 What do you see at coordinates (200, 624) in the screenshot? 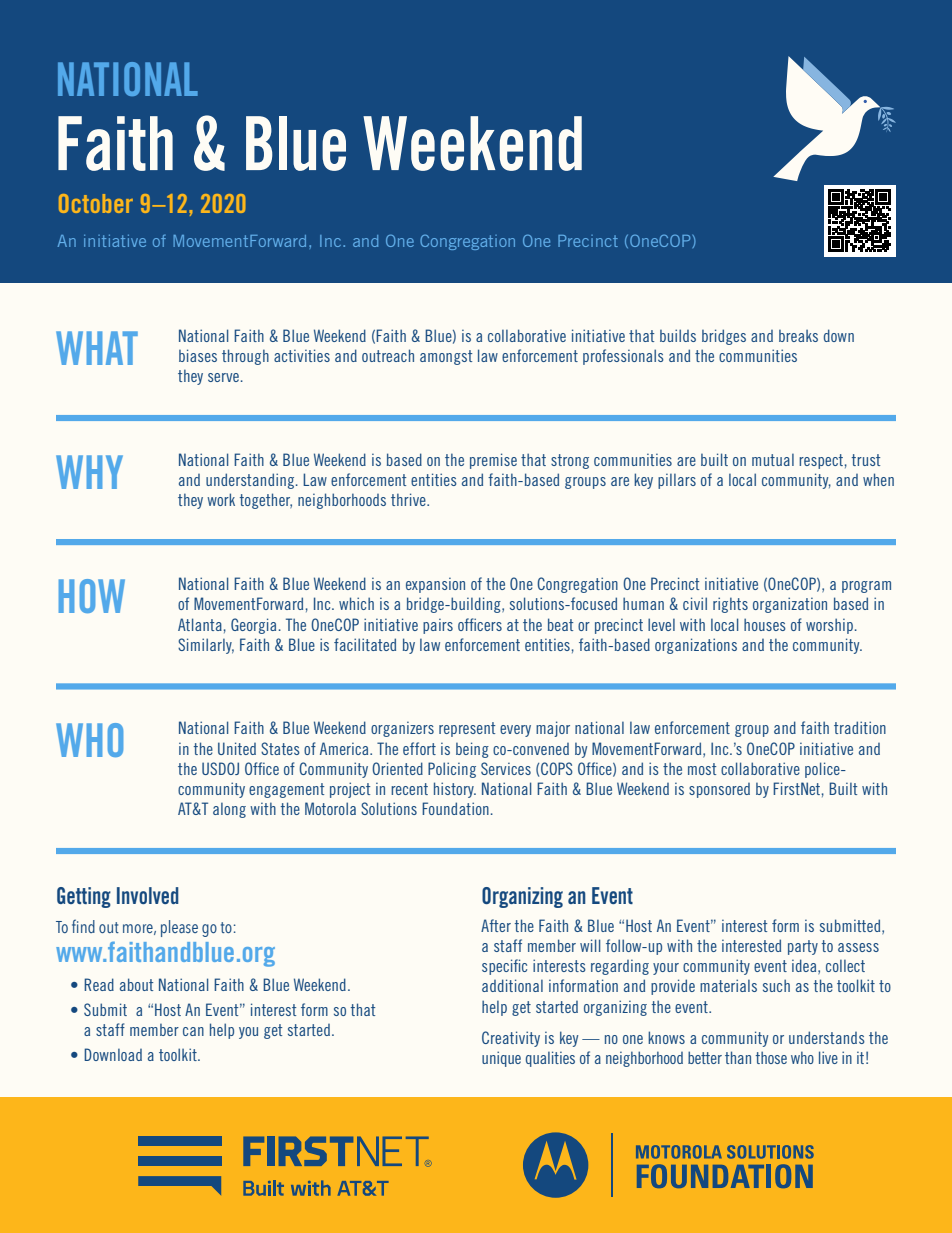
I see `Atlanta` at bounding box center [200, 624].
